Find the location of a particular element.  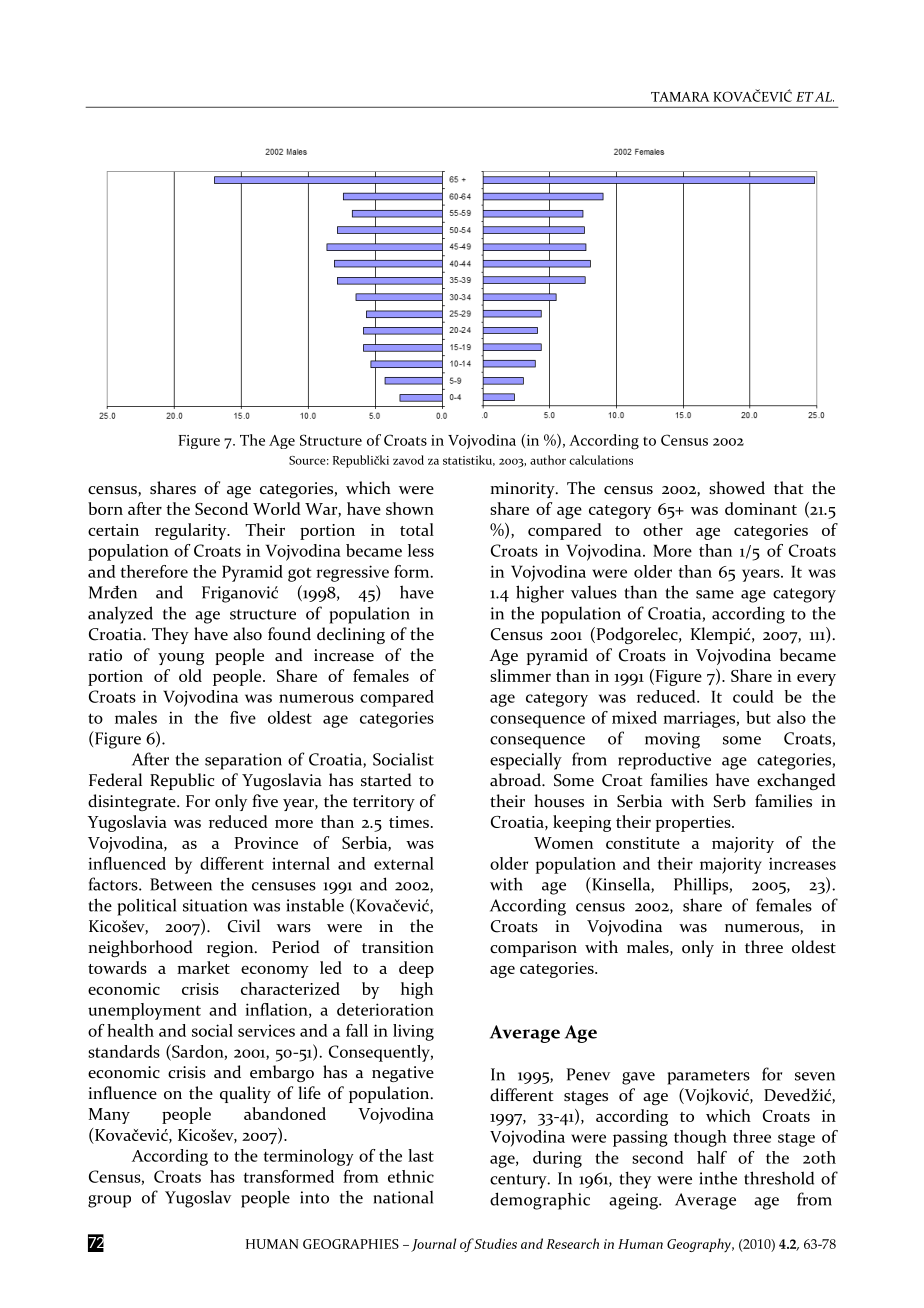

calculations is located at coordinates (601, 460).
